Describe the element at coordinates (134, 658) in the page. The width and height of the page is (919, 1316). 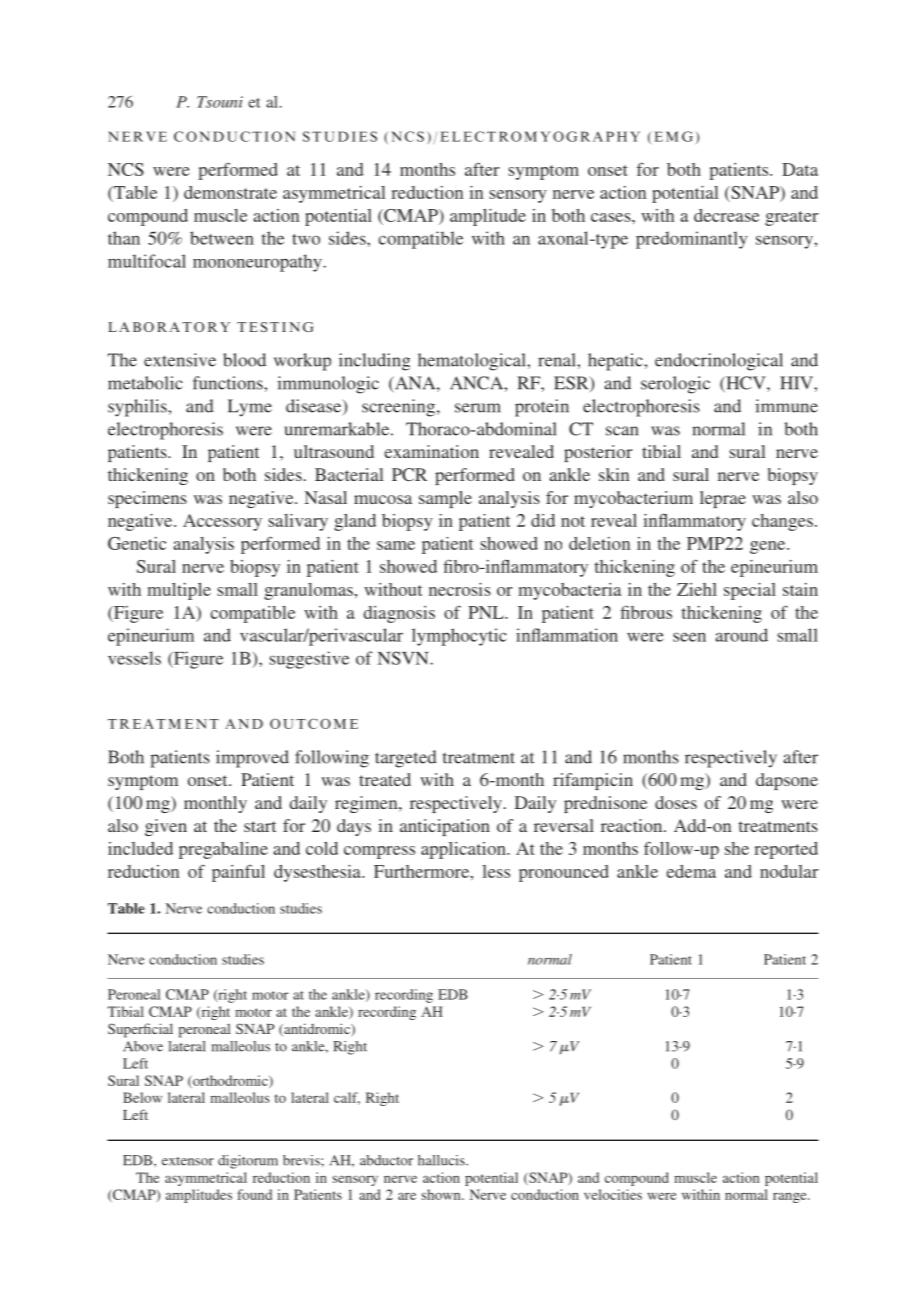
I see `vessels` at that location.
